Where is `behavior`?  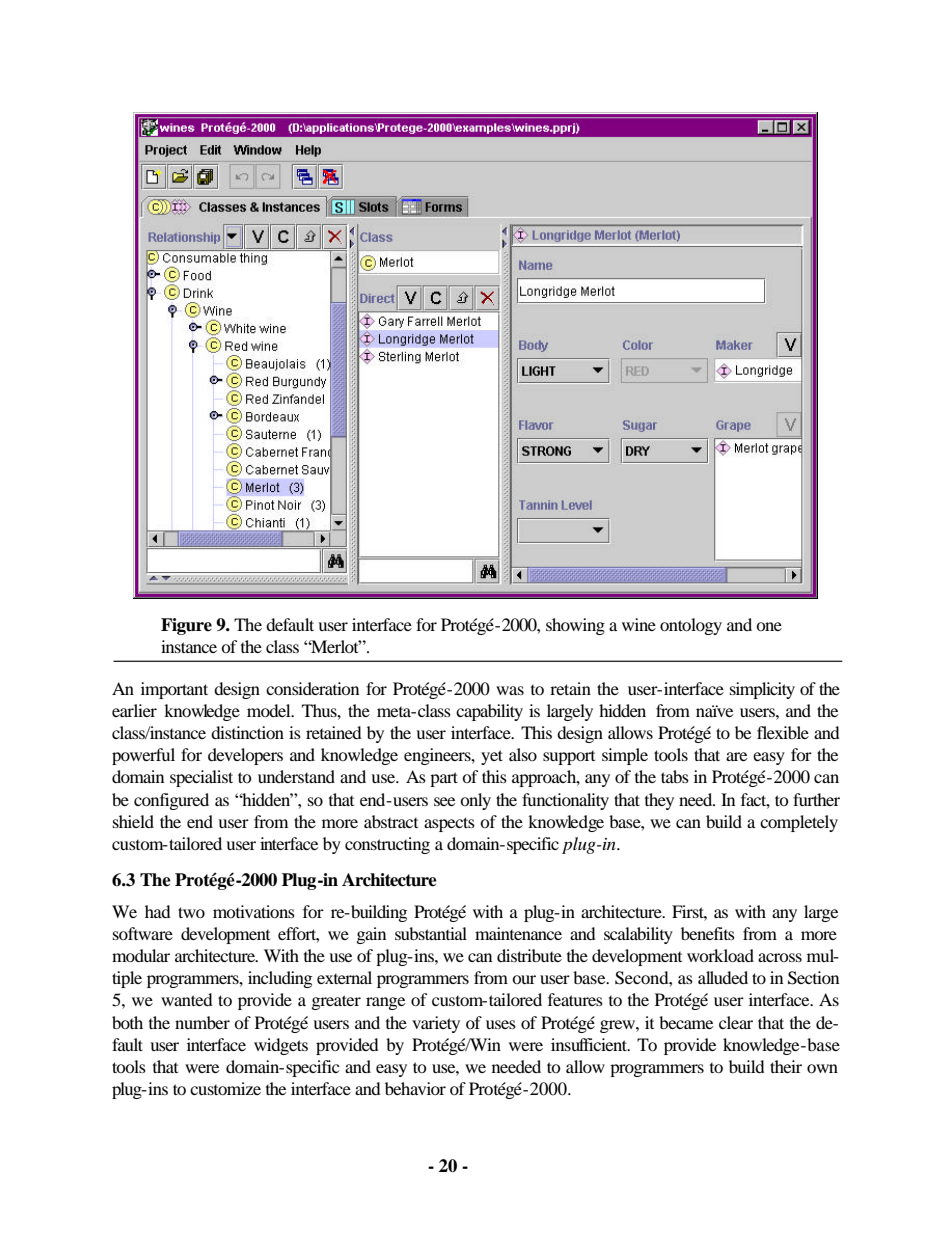 behavior is located at coordinates (415, 1088).
